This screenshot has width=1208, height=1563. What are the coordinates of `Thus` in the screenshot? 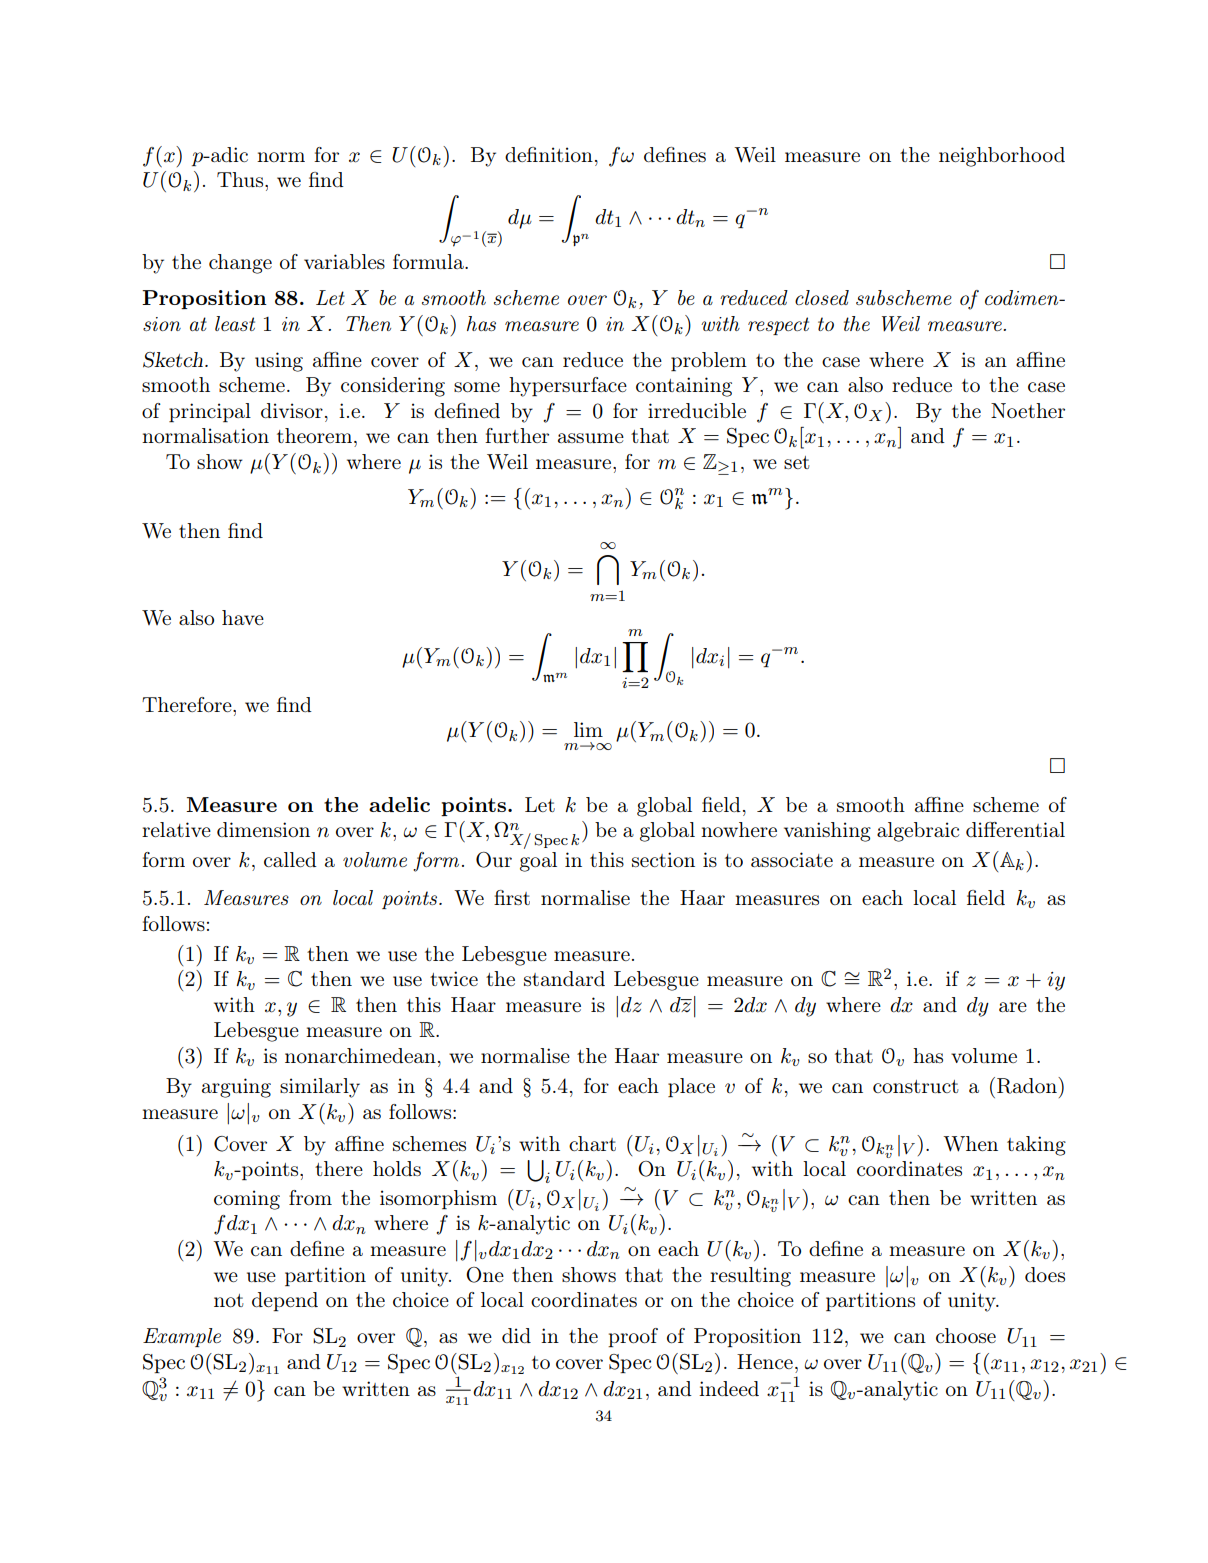 It's located at (241, 179).
